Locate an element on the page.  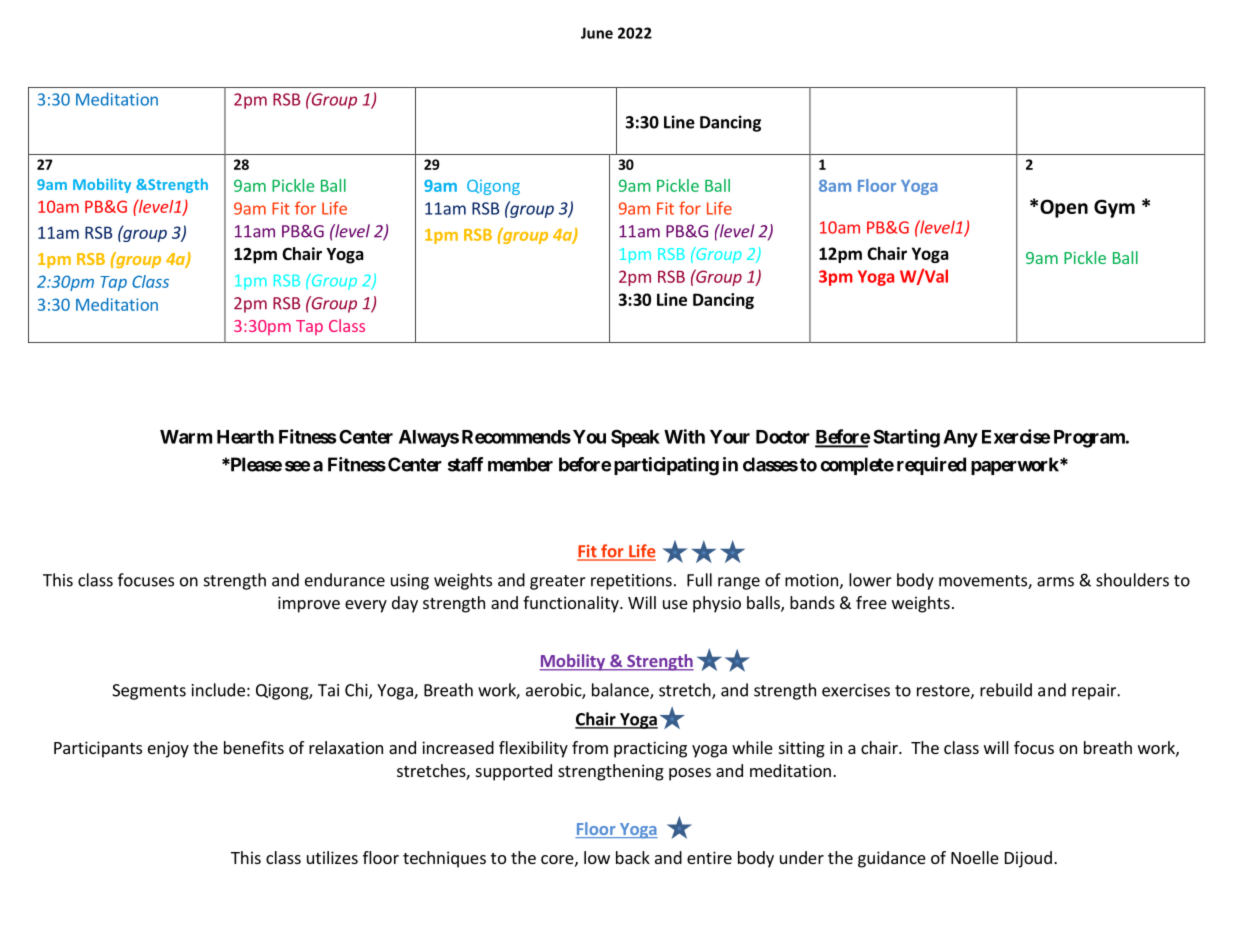
Hearth is located at coordinates (245, 437).
